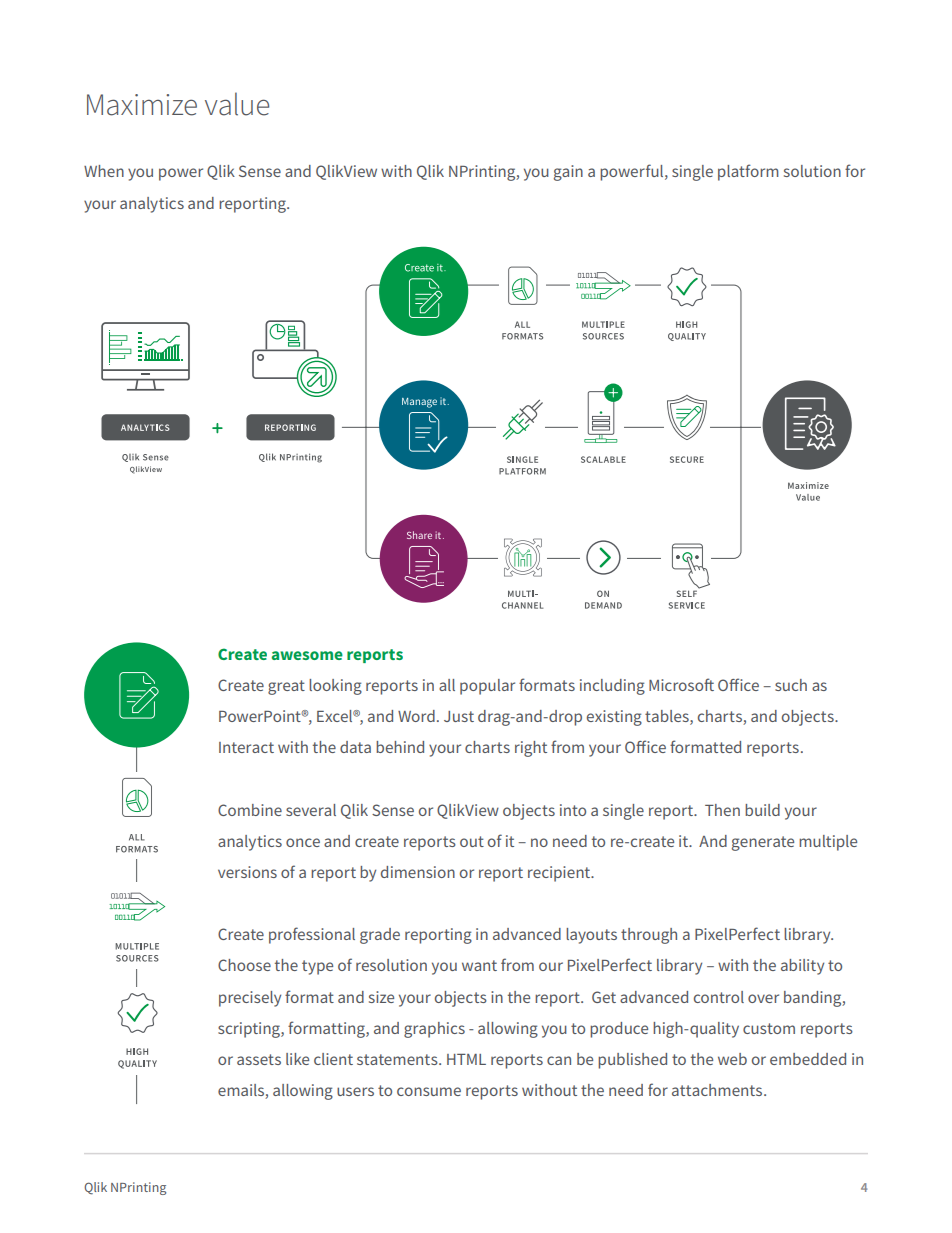 The image size is (952, 1233). What do you see at coordinates (466, 1059) in the screenshot?
I see `HTML` at bounding box center [466, 1059].
